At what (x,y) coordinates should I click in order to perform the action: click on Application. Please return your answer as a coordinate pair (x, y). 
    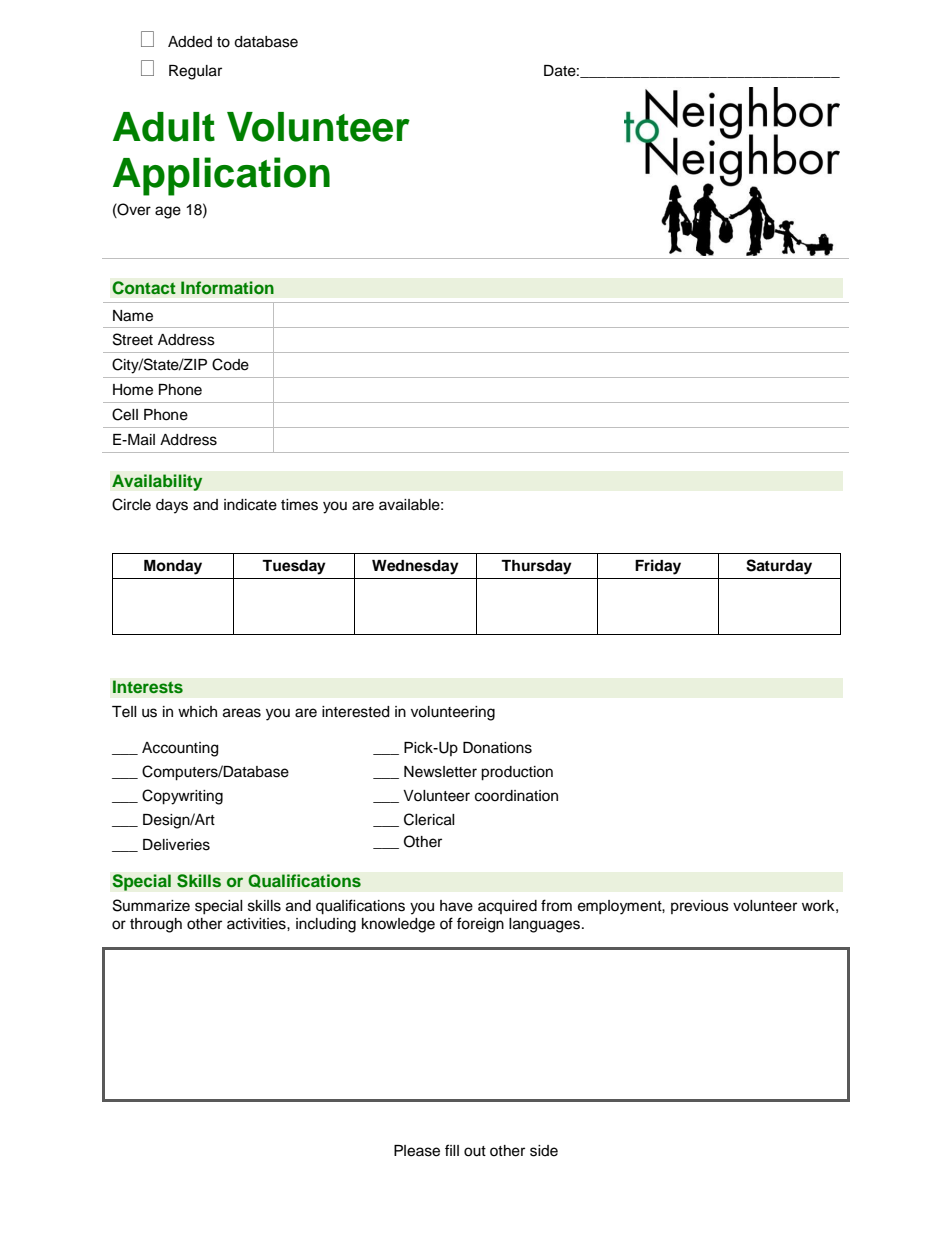
    Looking at the image, I should click on (221, 176).
